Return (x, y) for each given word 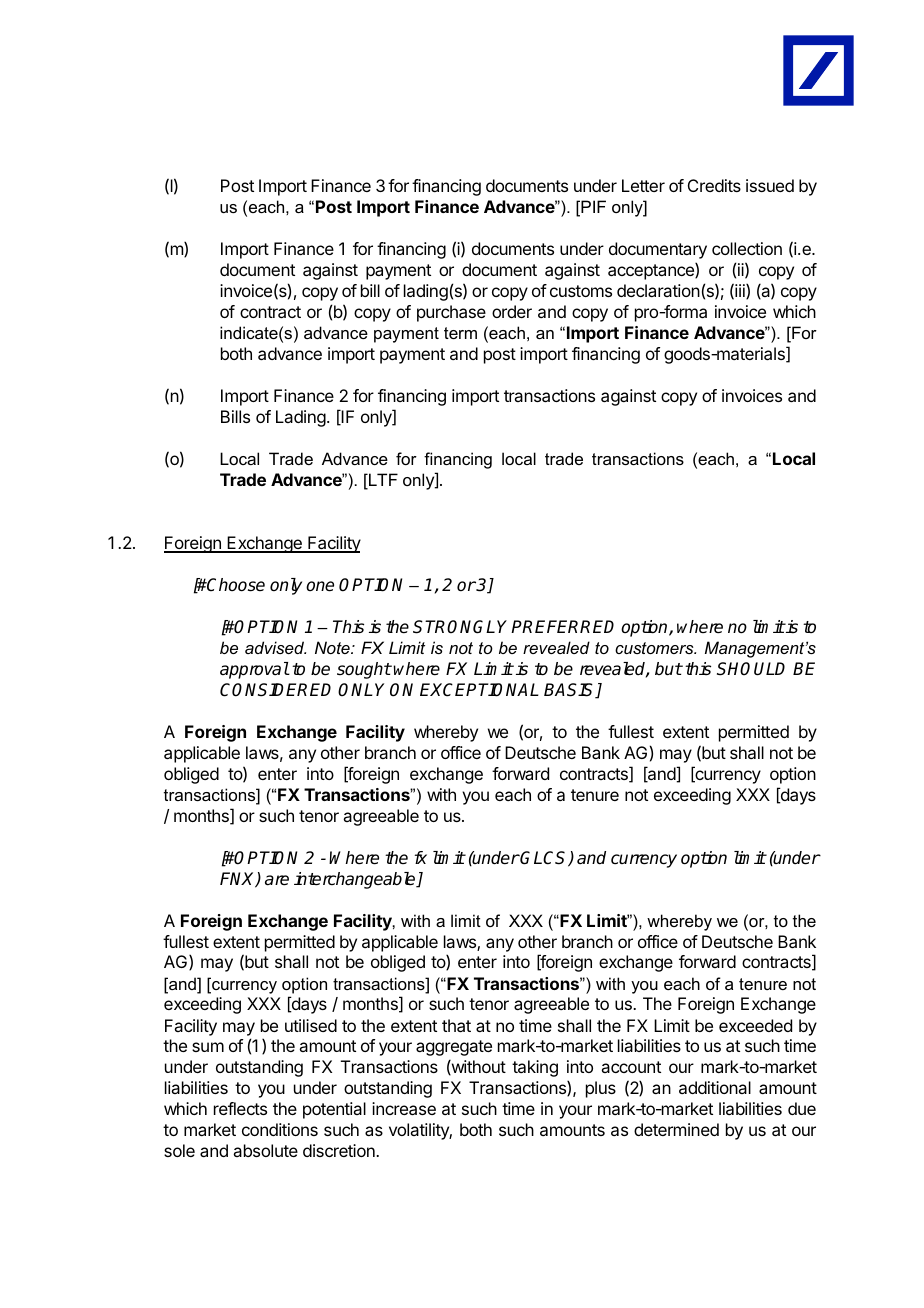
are (277, 880)
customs (581, 291)
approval (254, 670)
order (512, 311)
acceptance (652, 271)
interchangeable (356, 880)
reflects (240, 1108)
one (320, 586)
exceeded (755, 1025)
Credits (714, 185)
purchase (451, 313)
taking (535, 1068)
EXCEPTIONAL (479, 690)
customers (655, 648)
